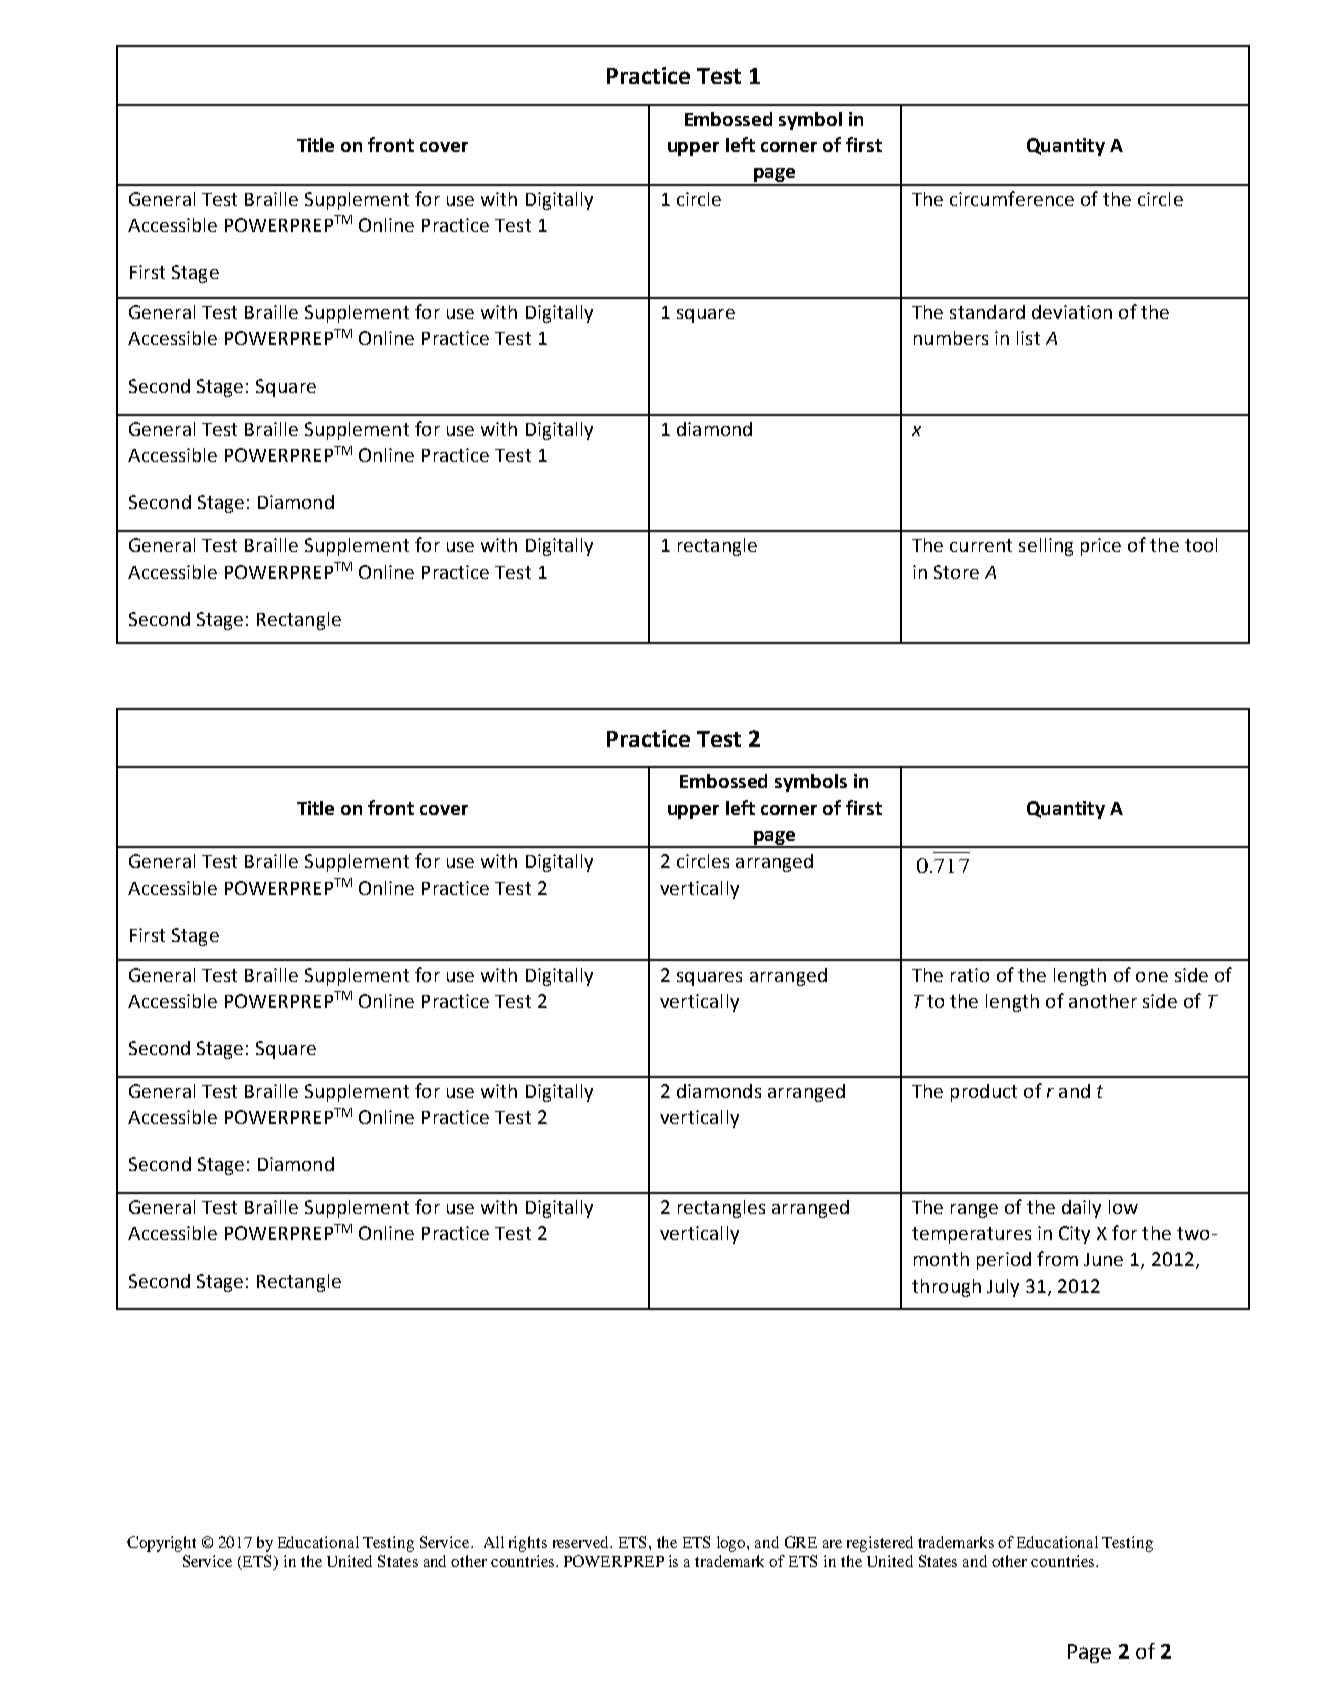 Image resolution: width=1317 pixels, height=1704 pixels. Describe the element at coordinates (951, 338) in the page. I see `numbers` at that location.
